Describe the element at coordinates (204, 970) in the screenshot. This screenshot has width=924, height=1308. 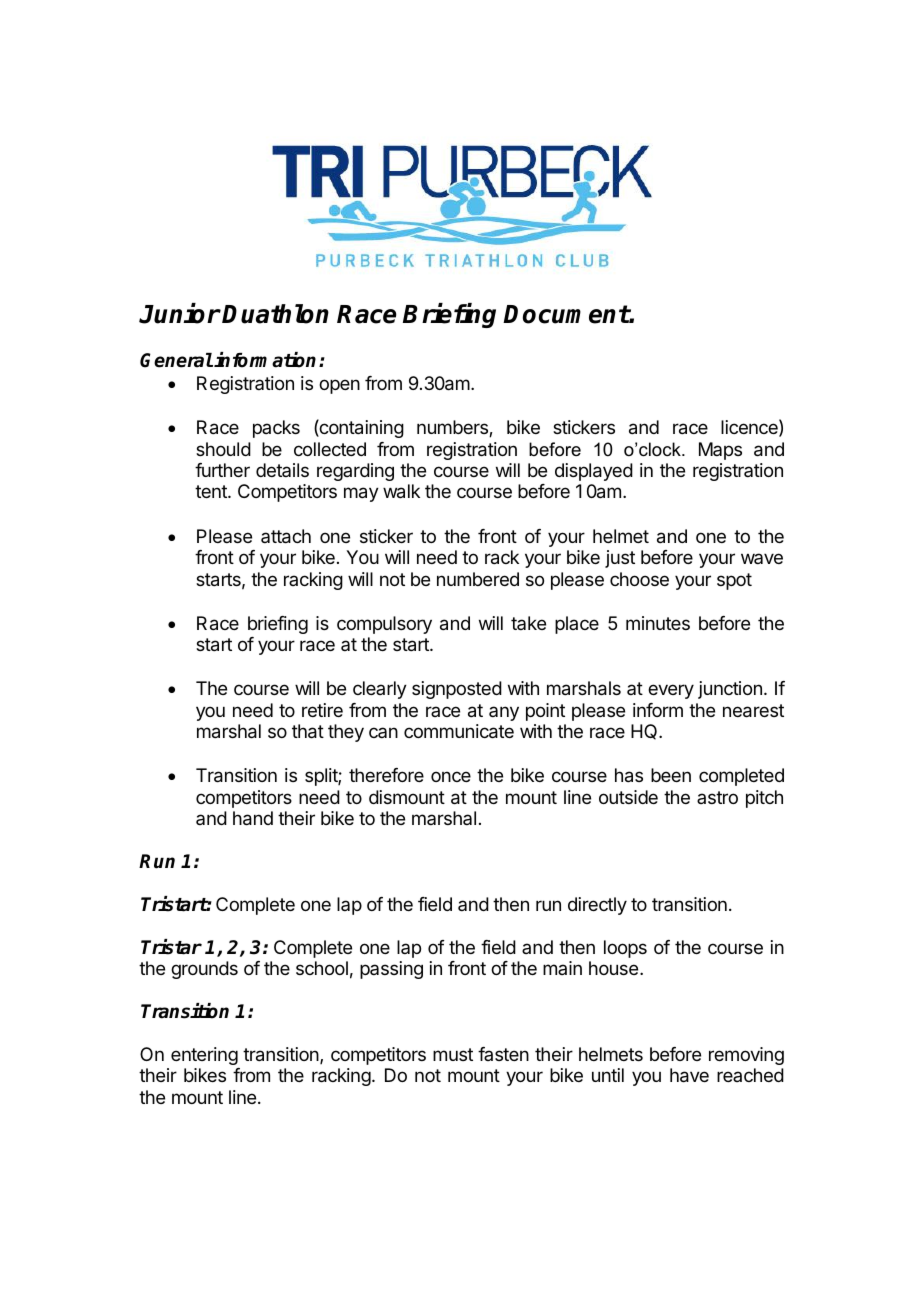
I see `grounds` at that location.
